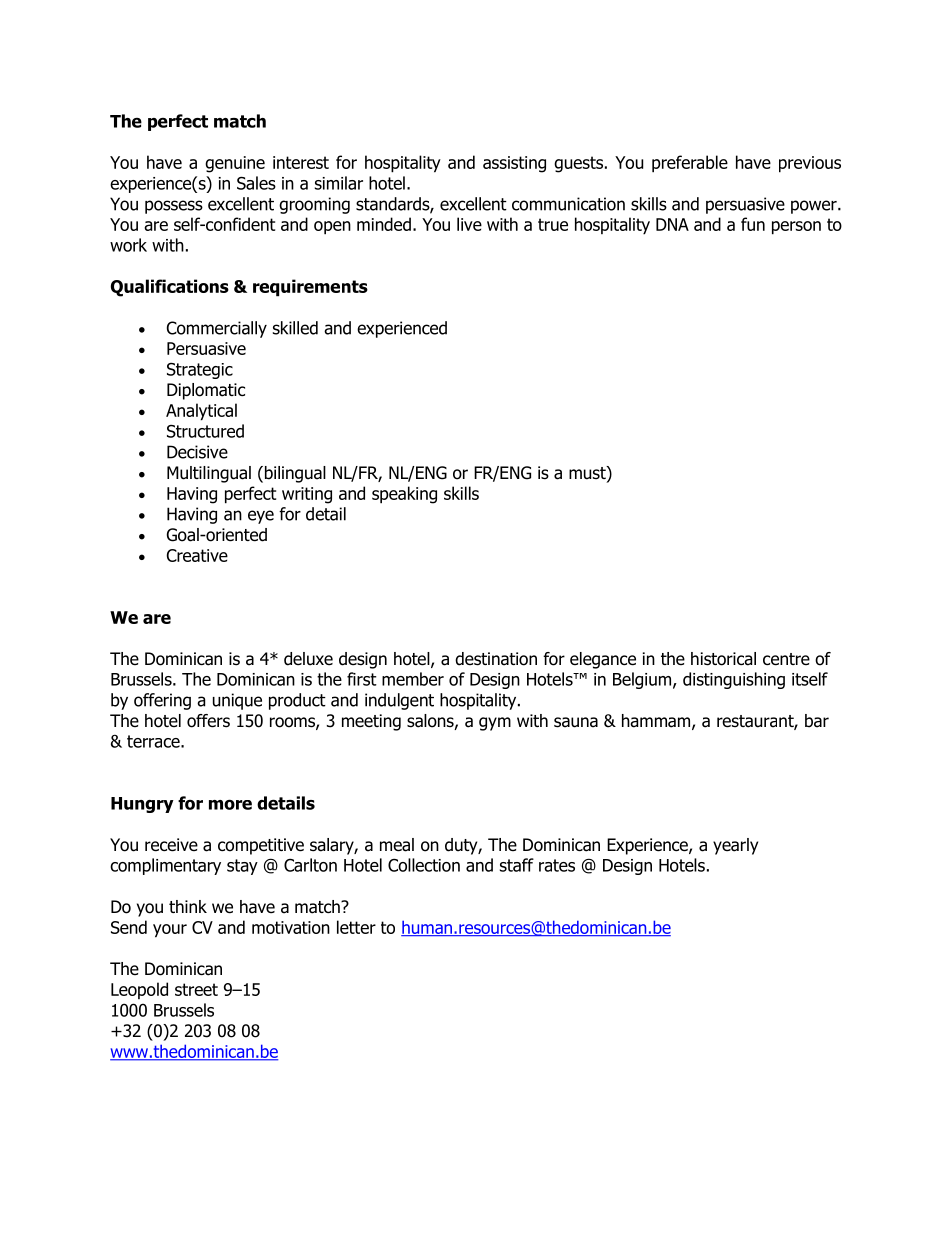  What do you see at coordinates (690, 164) in the screenshot?
I see `preferable` at bounding box center [690, 164].
